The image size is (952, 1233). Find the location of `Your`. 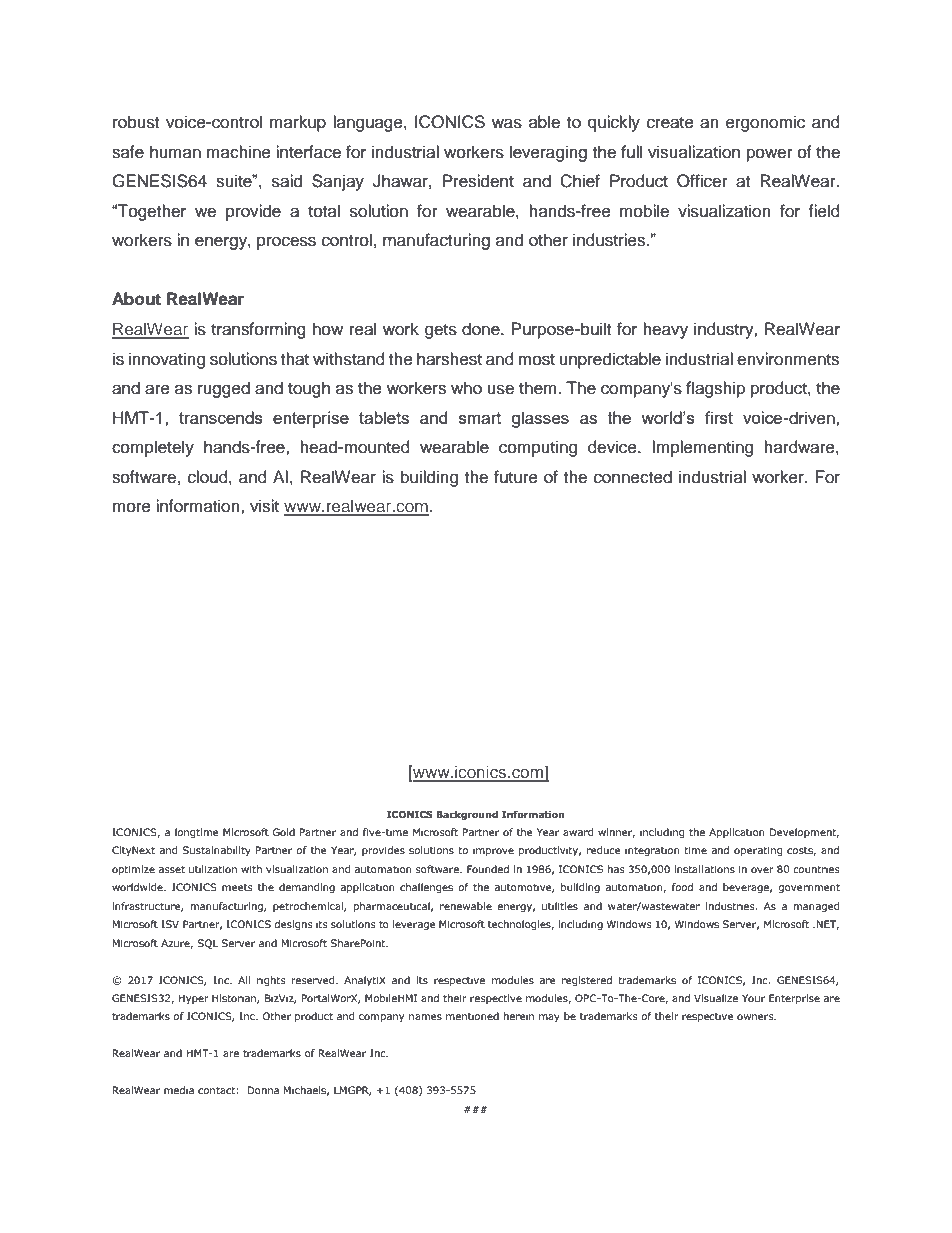

Your is located at coordinates (753, 998).
